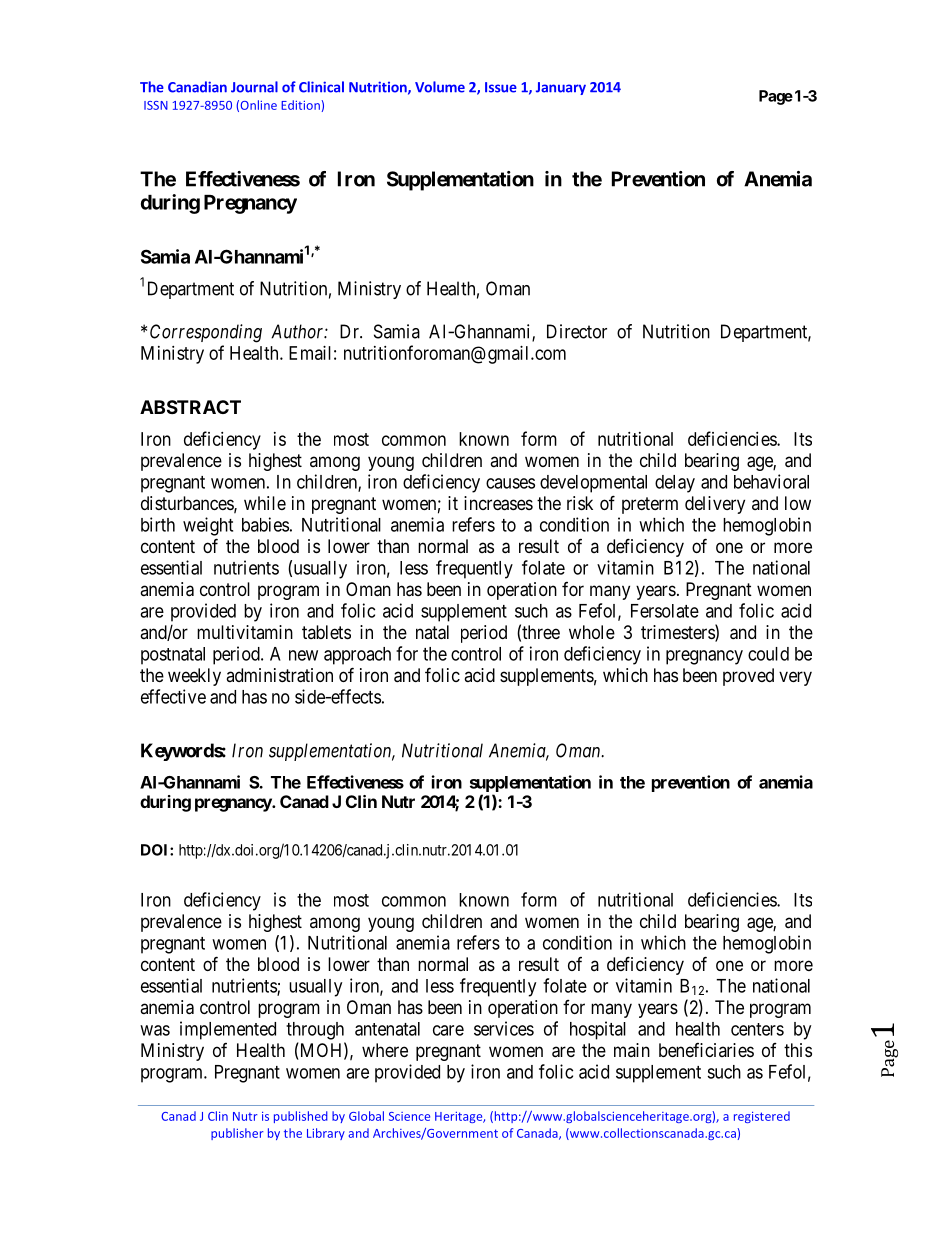 The height and width of the image is (1233, 952). What do you see at coordinates (237, 1134) in the image?
I see `publisher` at bounding box center [237, 1134].
